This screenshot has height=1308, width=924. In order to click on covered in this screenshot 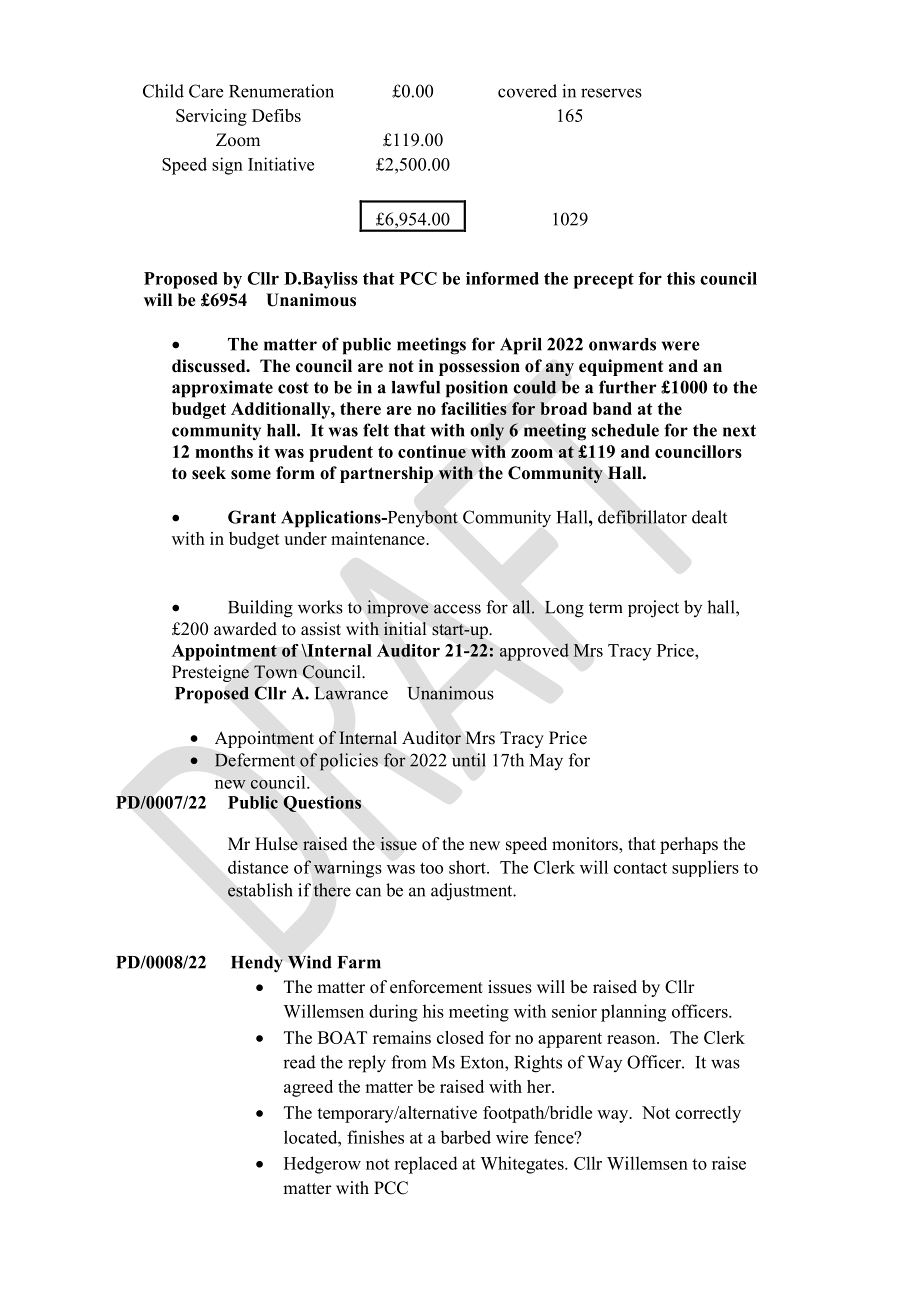, I will do `click(527, 91)`.
